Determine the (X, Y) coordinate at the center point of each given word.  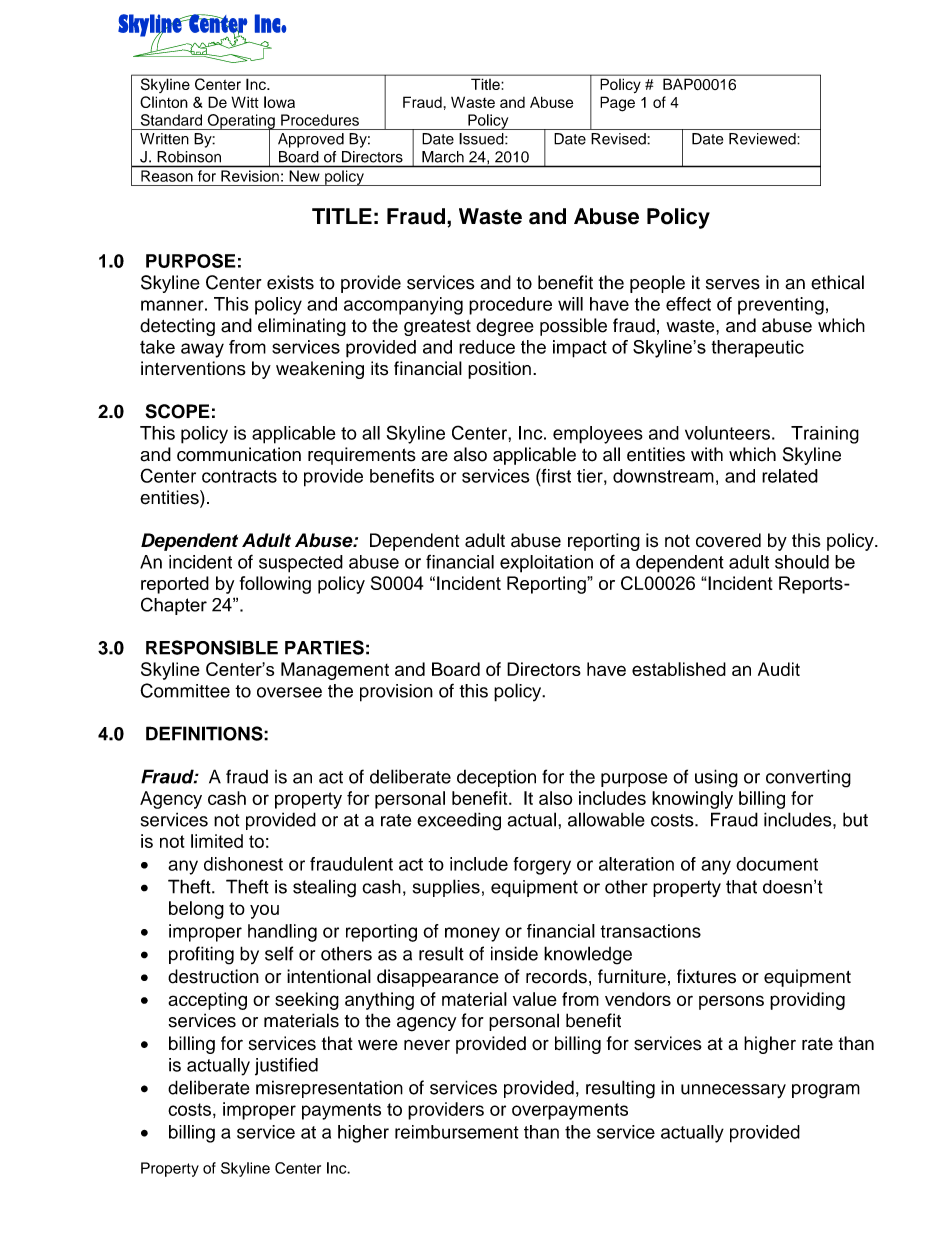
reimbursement (457, 1132)
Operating (241, 122)
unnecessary (733, 1091)
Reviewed (763, 139)
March (443, 157)
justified (286, 1066)
